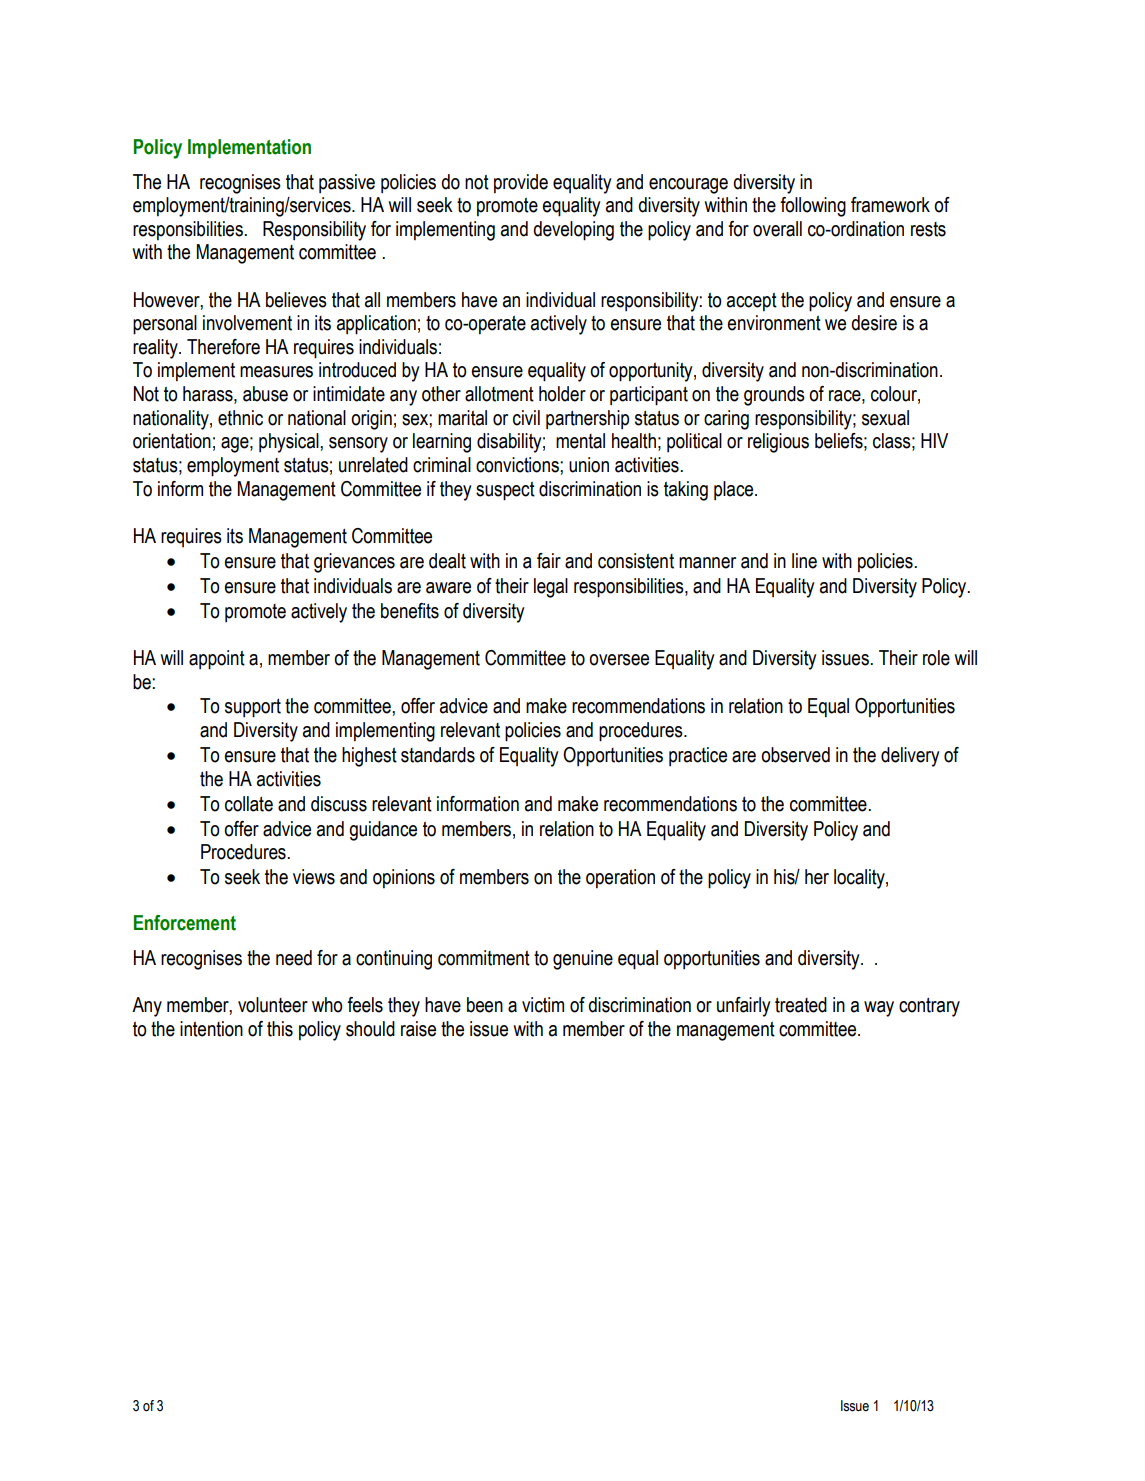 The image size is (1145, 1481). Describe the element at coordinates (354, 563) in the screenshot. I see `grievances` at that location.
